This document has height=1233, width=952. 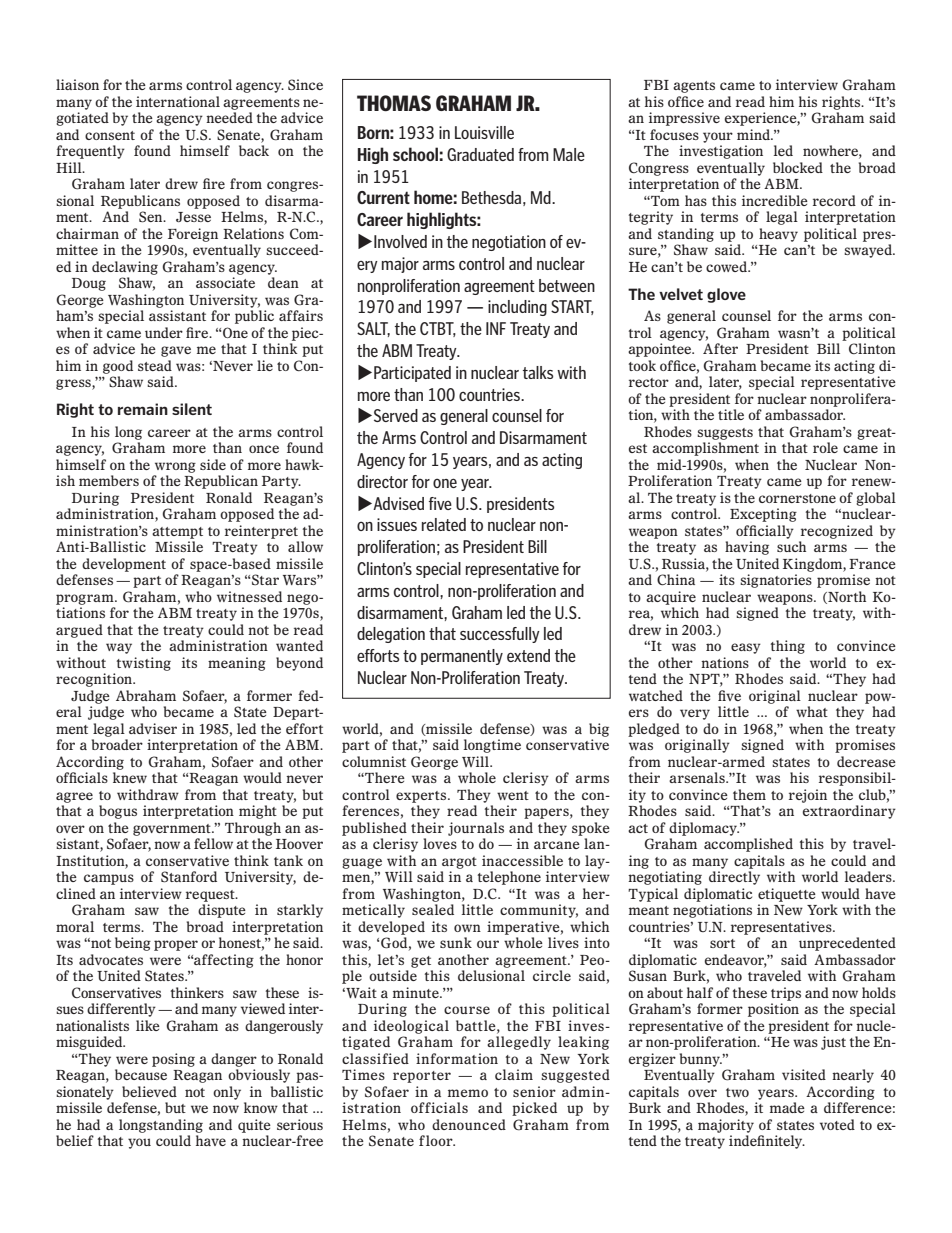 I want to click on Stanford, so click(x=189, y=877).
